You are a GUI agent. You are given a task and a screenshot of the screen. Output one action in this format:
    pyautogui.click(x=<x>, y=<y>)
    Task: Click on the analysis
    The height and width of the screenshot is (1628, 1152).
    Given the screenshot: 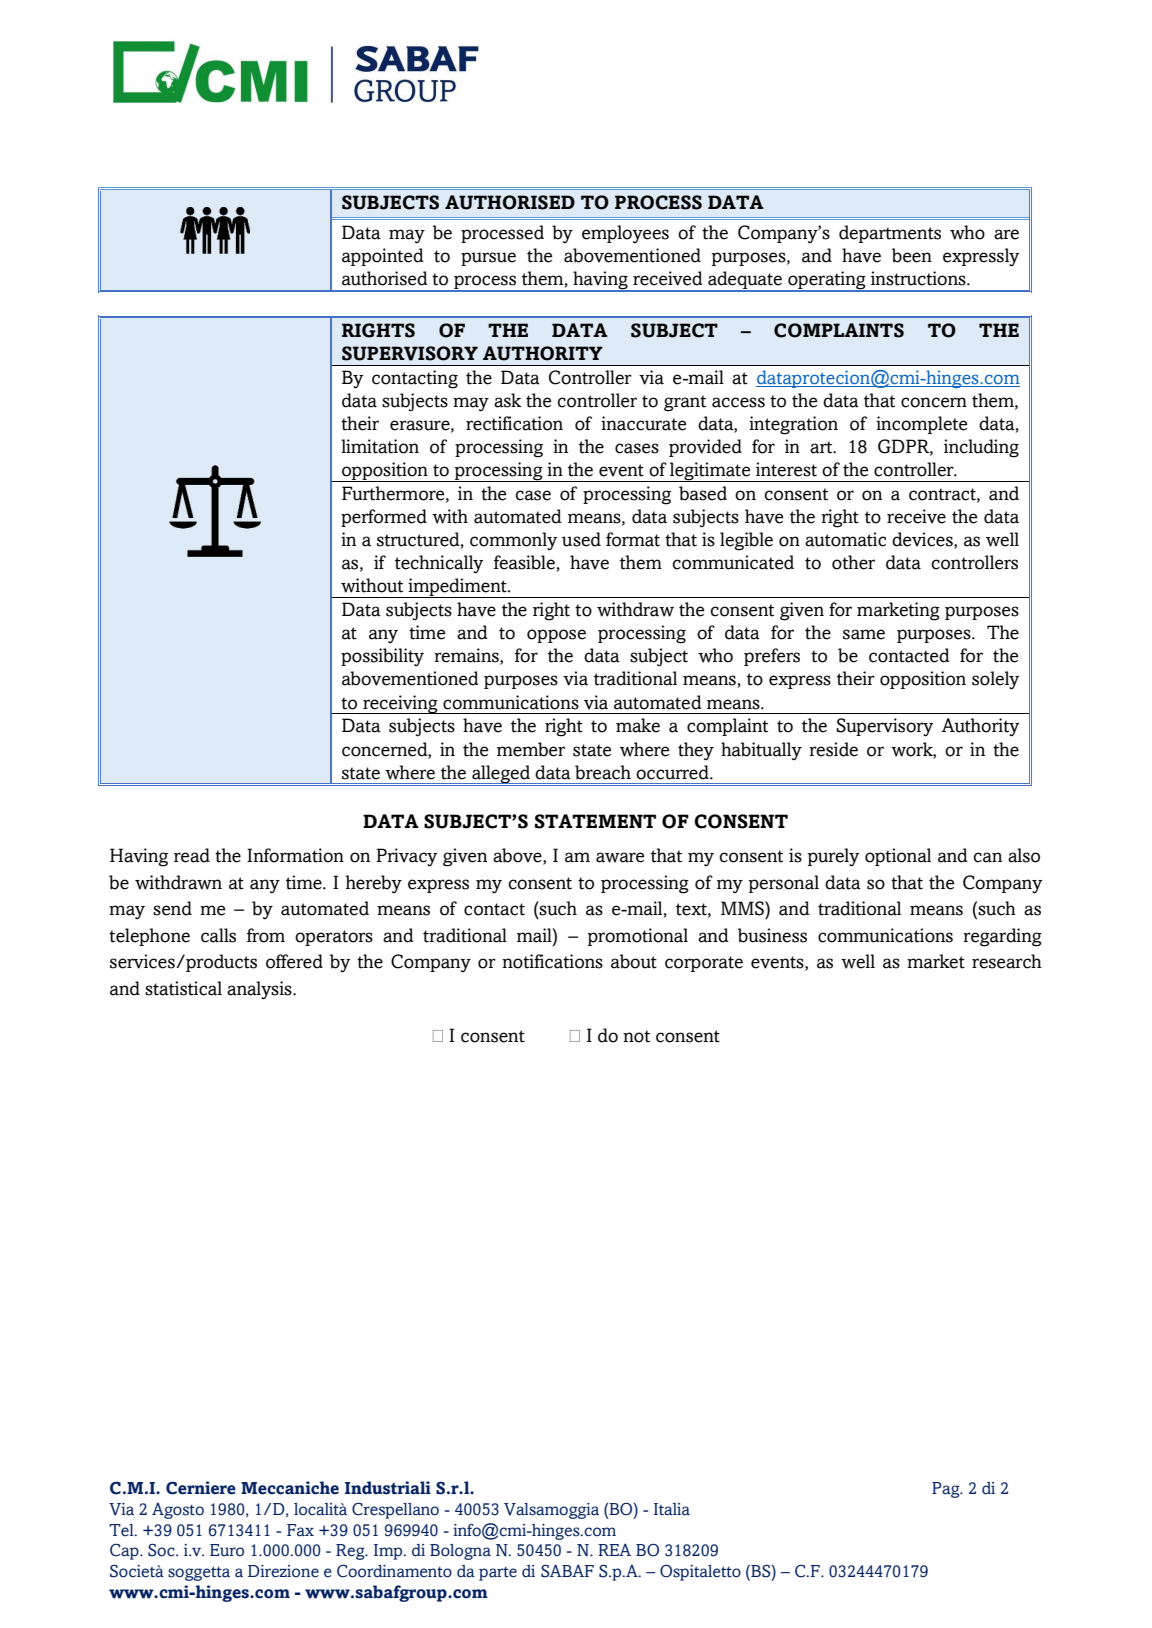 What is the action you would take?
    pyautogui.click(x=260, y=990)
